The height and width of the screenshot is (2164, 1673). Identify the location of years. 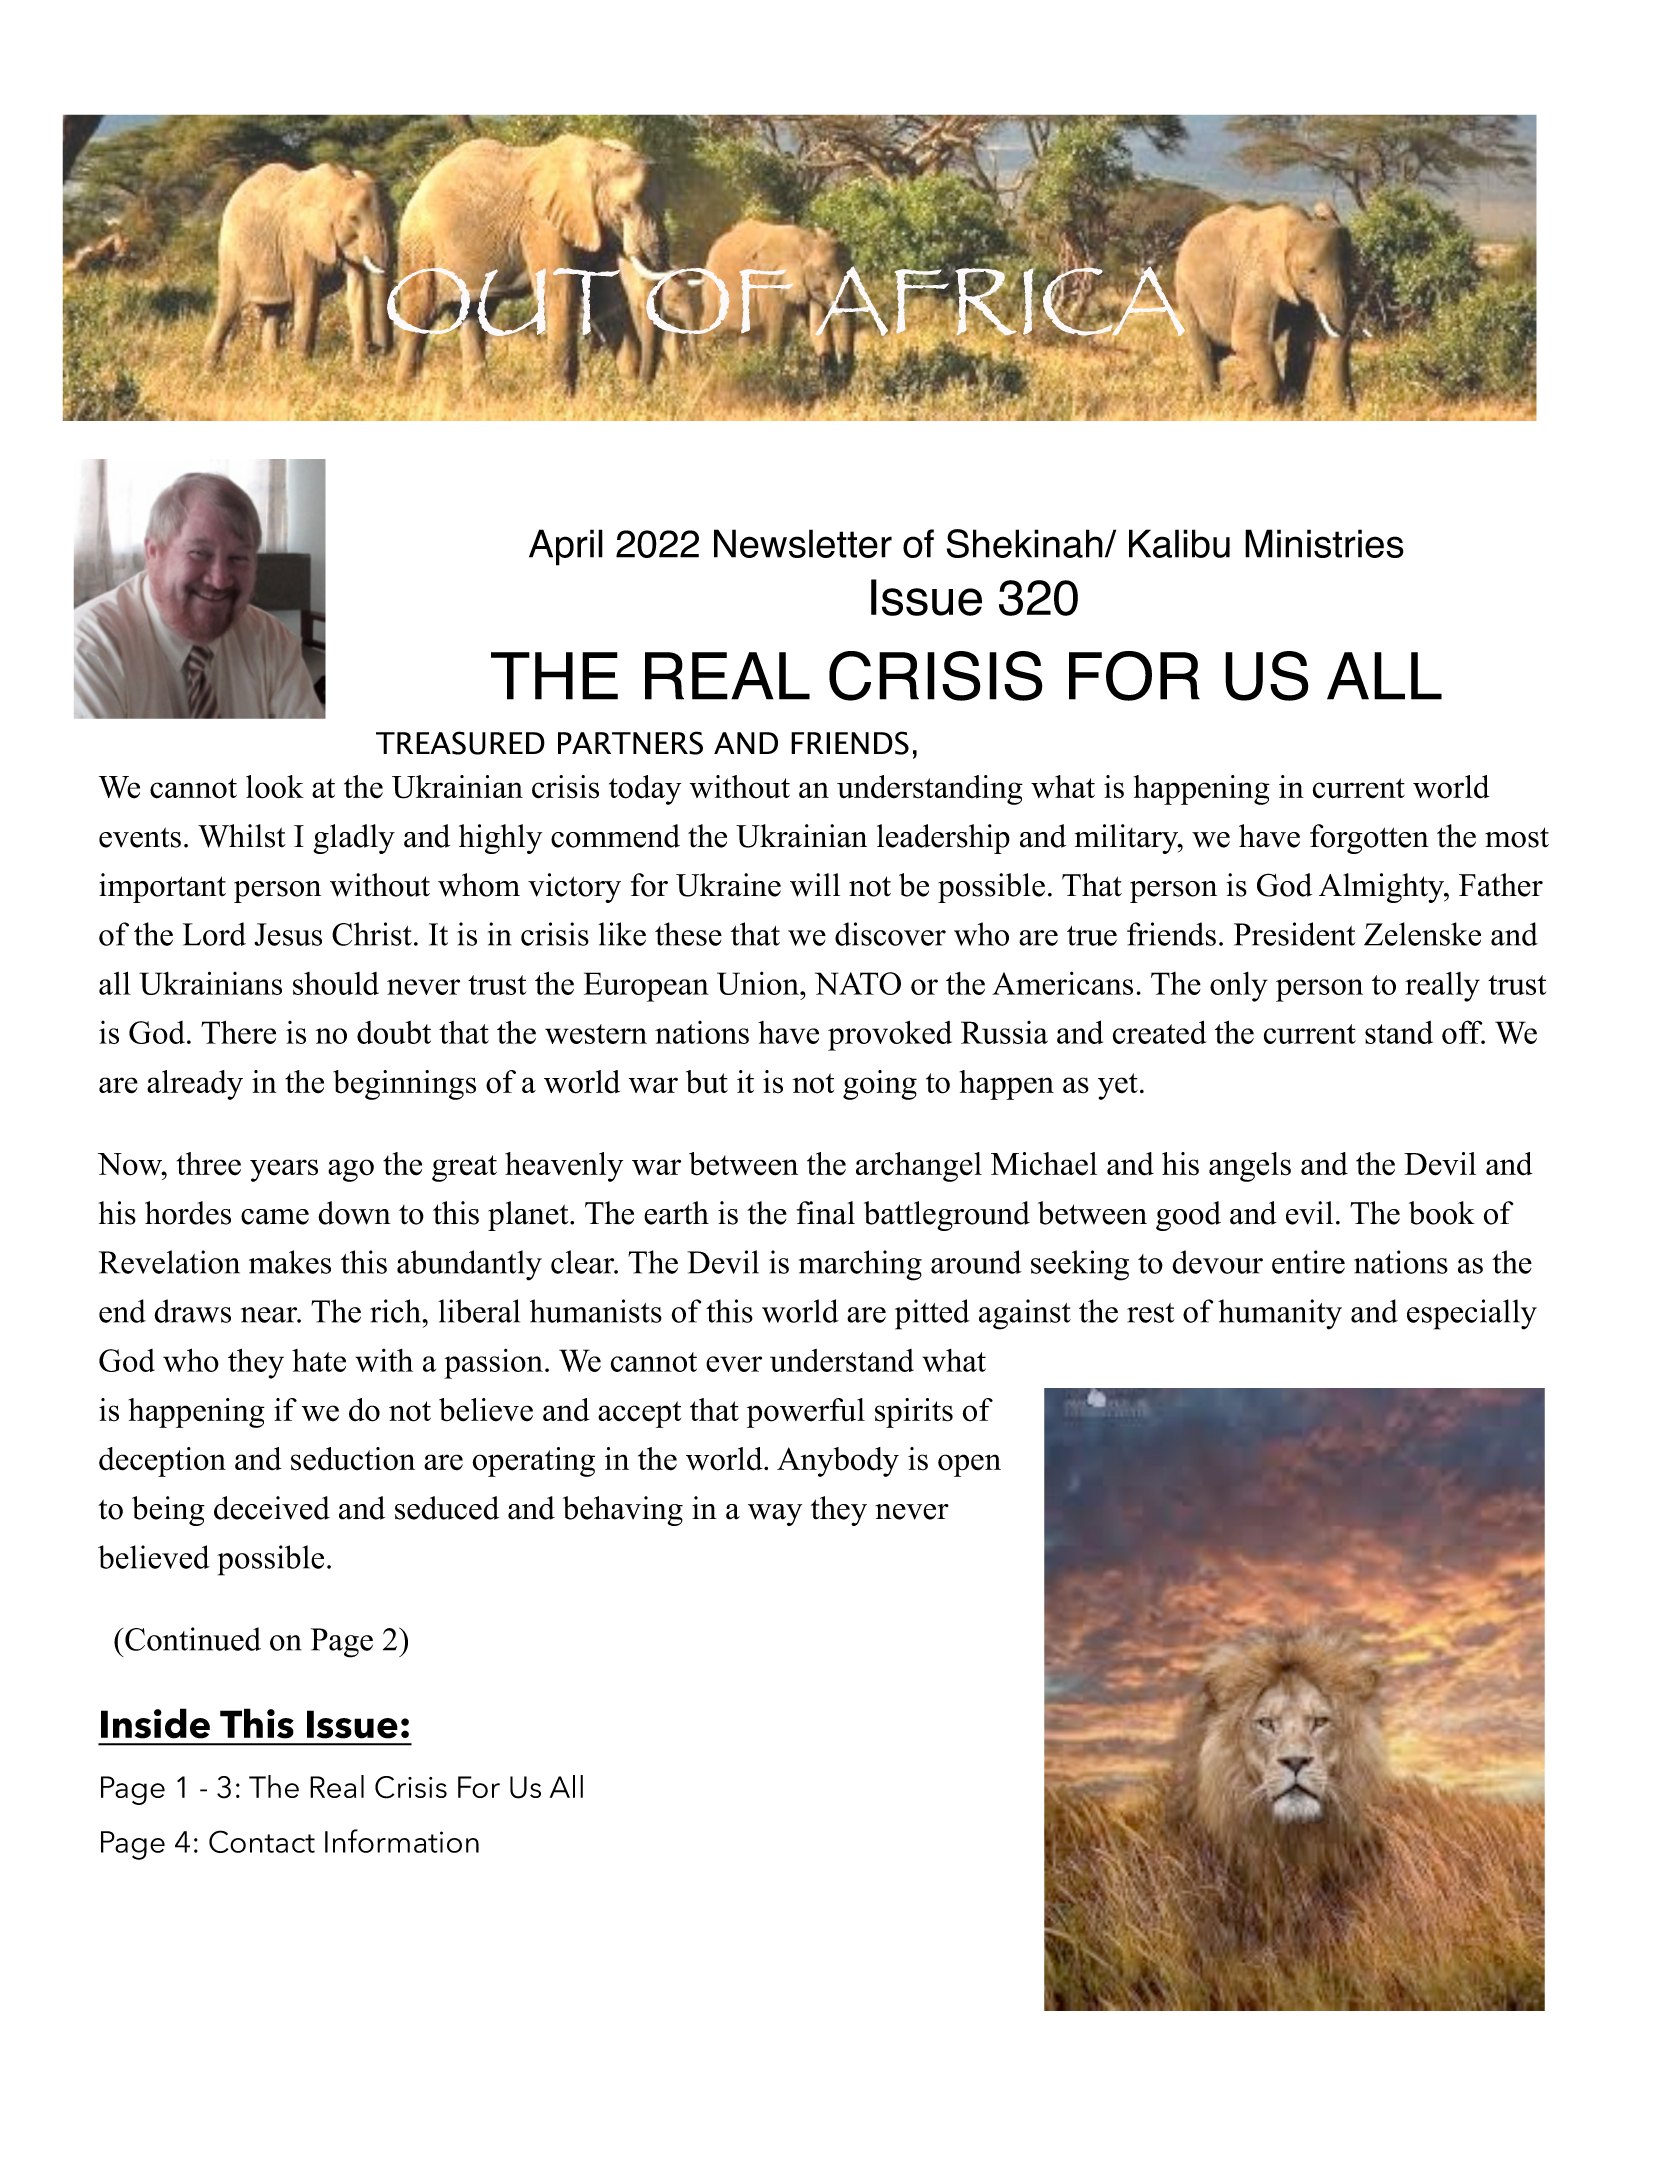
(284, 1170).
